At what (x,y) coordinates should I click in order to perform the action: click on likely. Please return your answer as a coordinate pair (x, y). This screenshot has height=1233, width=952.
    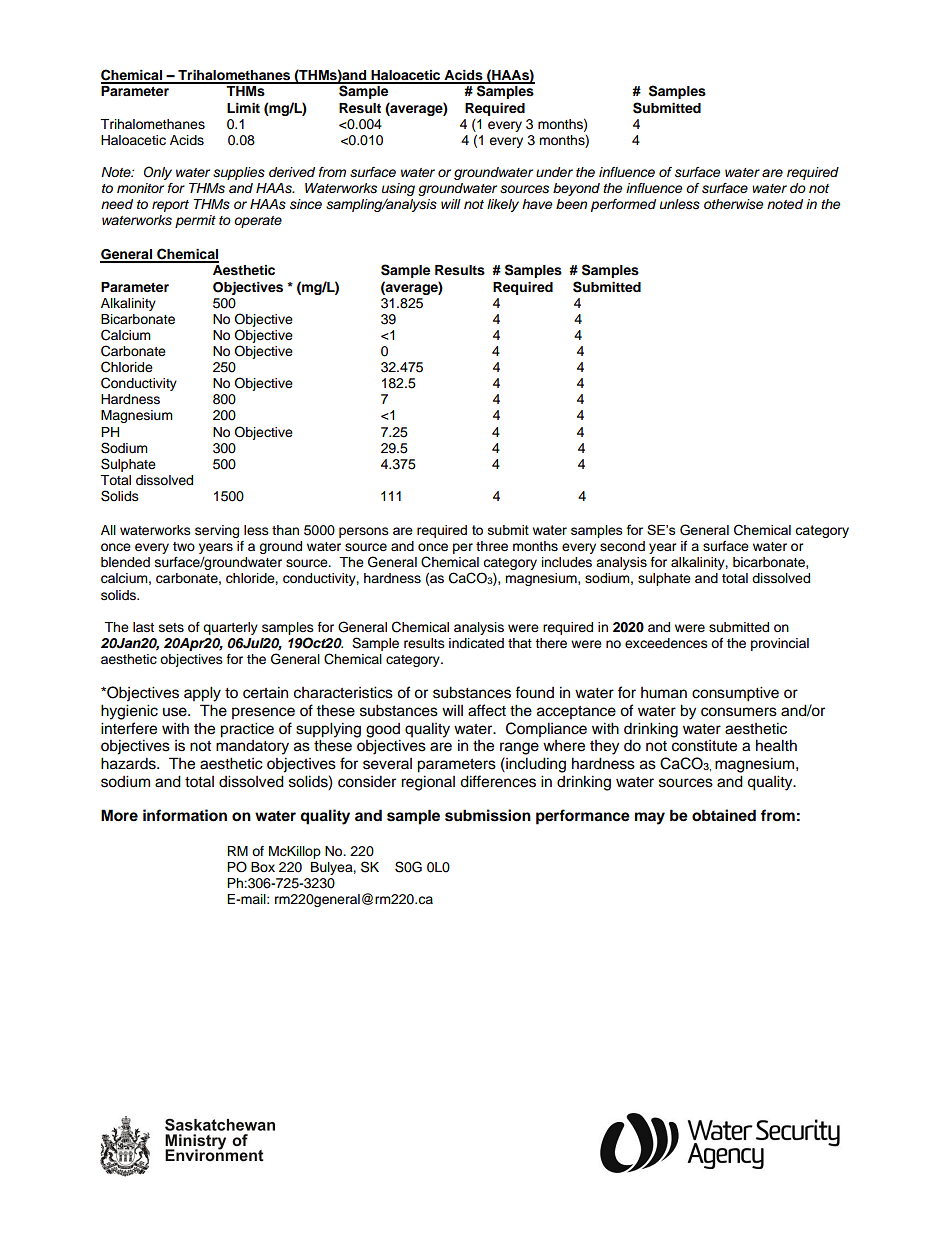
    Looking at the image, I should click on (503, 205).
